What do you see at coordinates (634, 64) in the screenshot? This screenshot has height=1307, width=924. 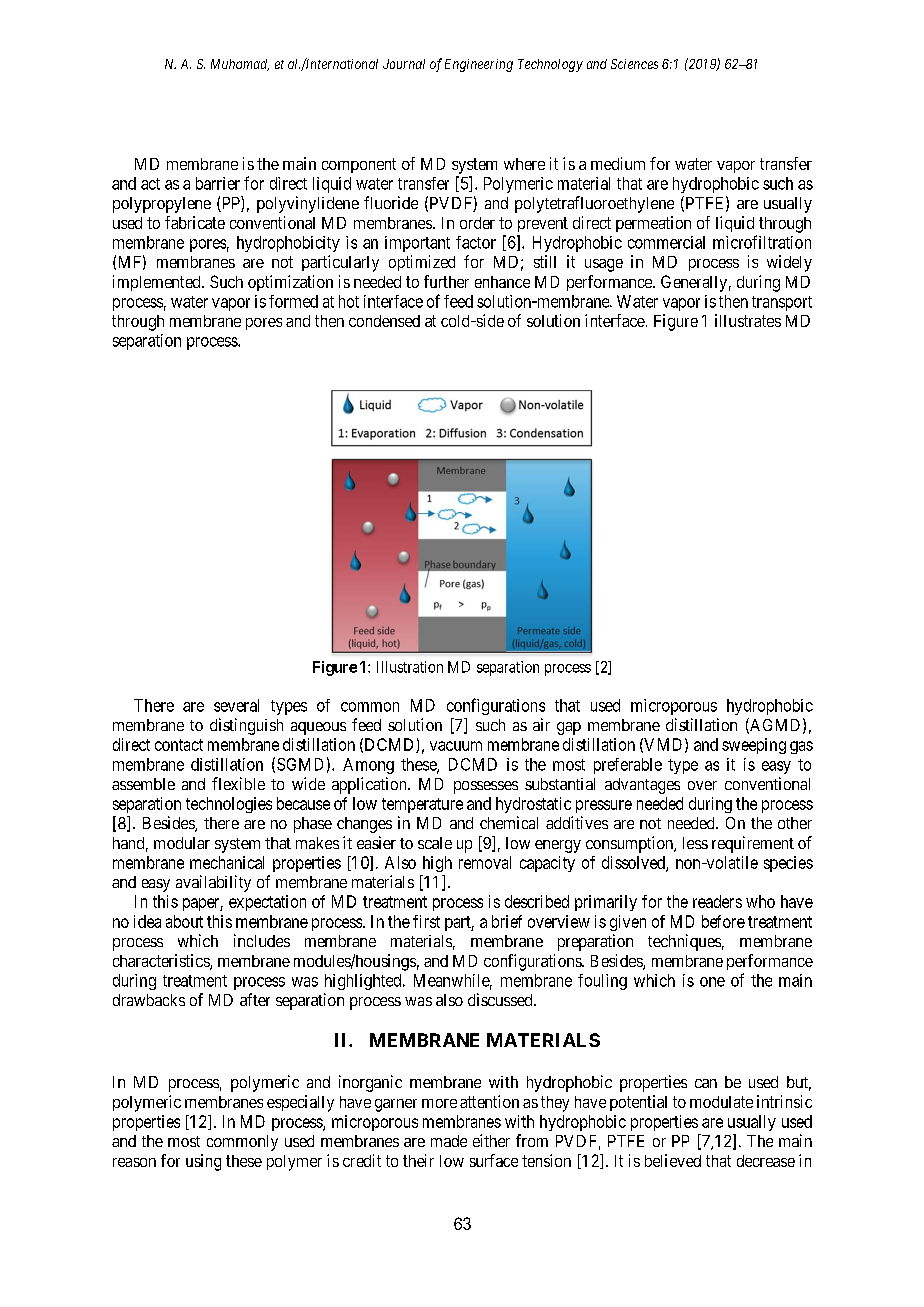 I see `Sciences` at bounding box center [634, 64].
